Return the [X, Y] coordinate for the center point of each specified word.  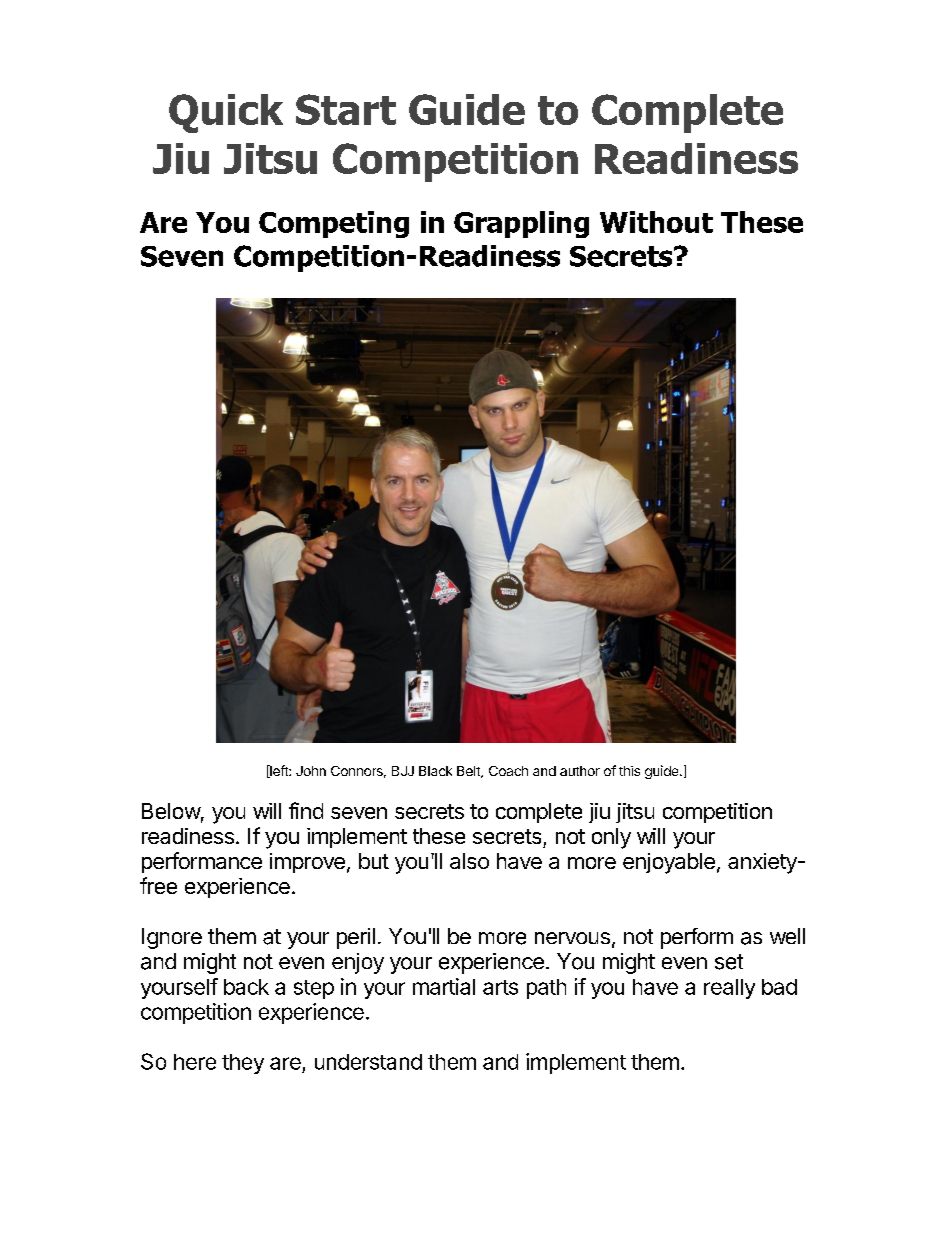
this [629, 771]
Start [346, 109]
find [306, 810]
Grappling [521, 224]
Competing [334, 224]
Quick [226, 113]
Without [656, 222]
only [611, 838]
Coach [508, 771]
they [243, 1064]
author [580, 771]
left [279, 771]
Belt [469, 772]
